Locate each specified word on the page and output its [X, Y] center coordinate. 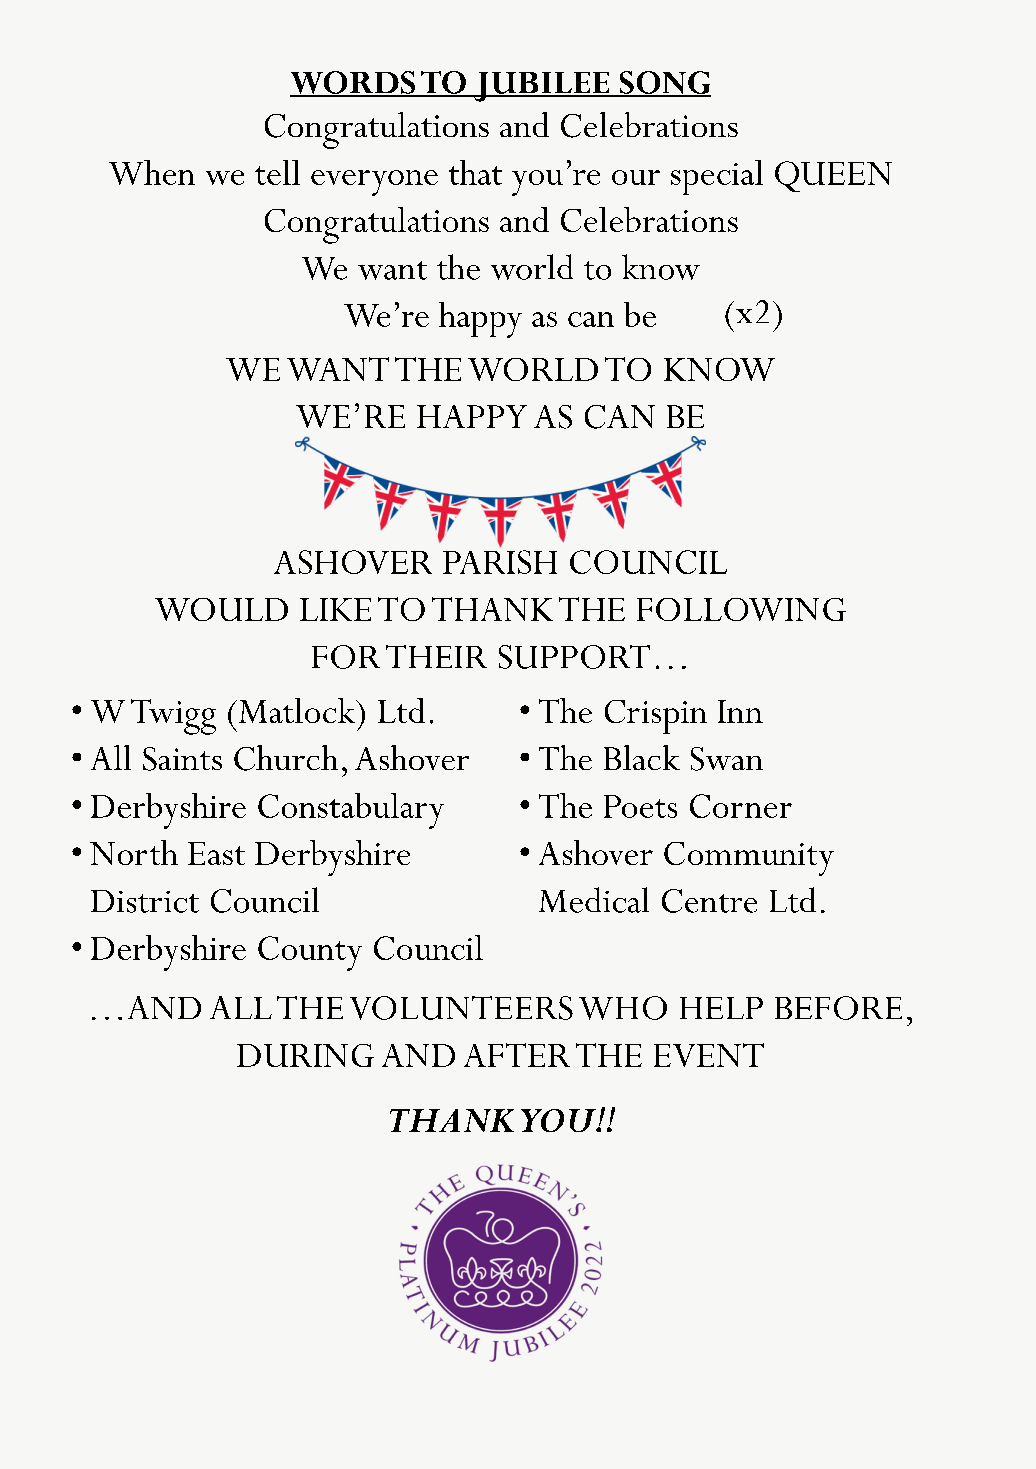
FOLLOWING [741, 609]
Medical [594, 900]
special [717, 177]
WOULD [221, 609]
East [216, 853]
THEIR [436, 656]
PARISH [500, 562]
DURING [305, 1055]
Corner [741, 806]
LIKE [335, 609]
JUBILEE [542, 87]
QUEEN [833, 176]
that [475, 172]
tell [277, 172]
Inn [740, 711]
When [152, 172]
